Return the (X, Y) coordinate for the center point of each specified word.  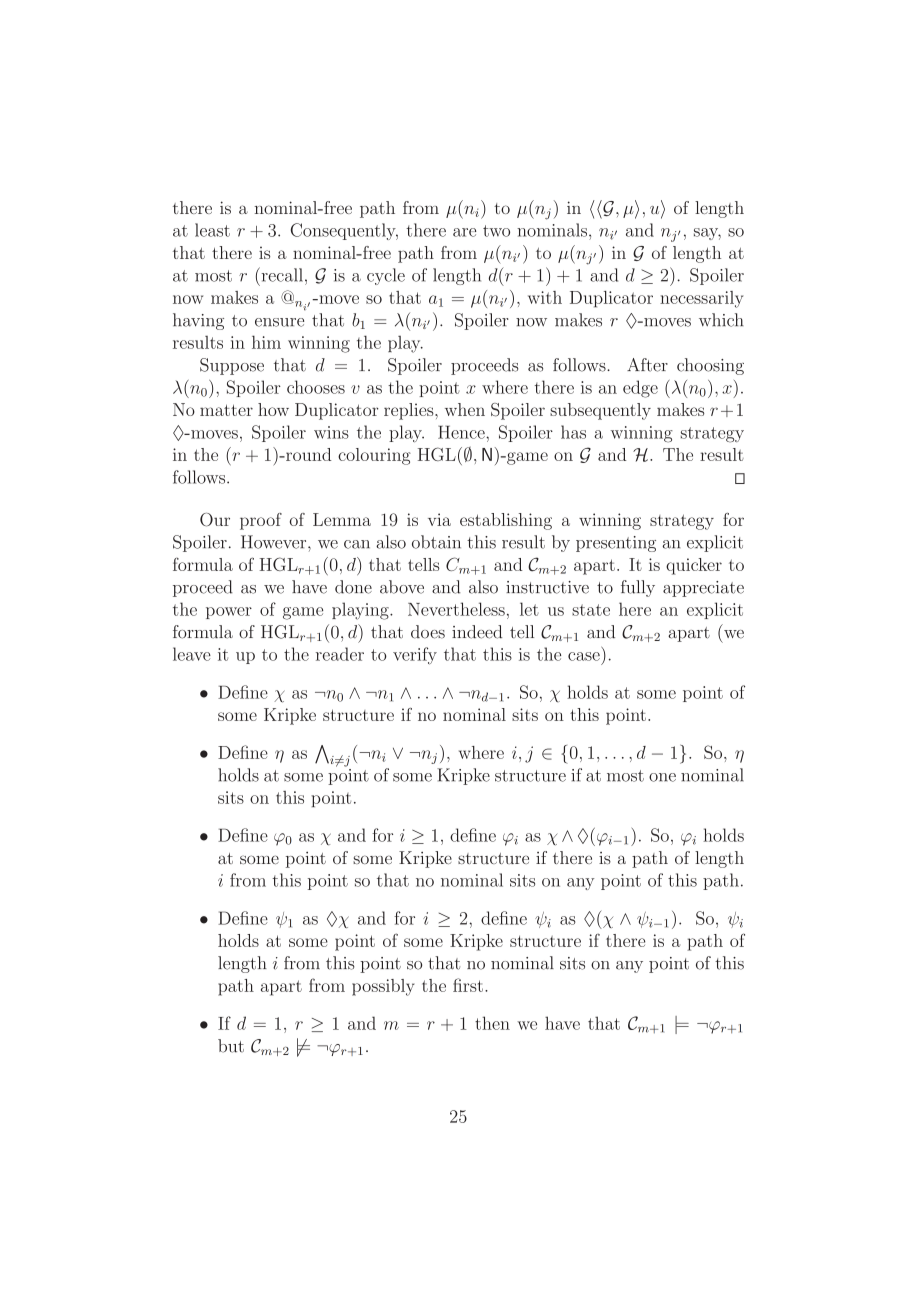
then (492, 1023)
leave (192, 654)
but (231, 1046)
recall (281, 274)
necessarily (701, 299)
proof (261, 521)
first (468, 985)
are (465, 232)
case (584, 656)
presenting (616, 544)
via (439, 519)
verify (415, 656)
